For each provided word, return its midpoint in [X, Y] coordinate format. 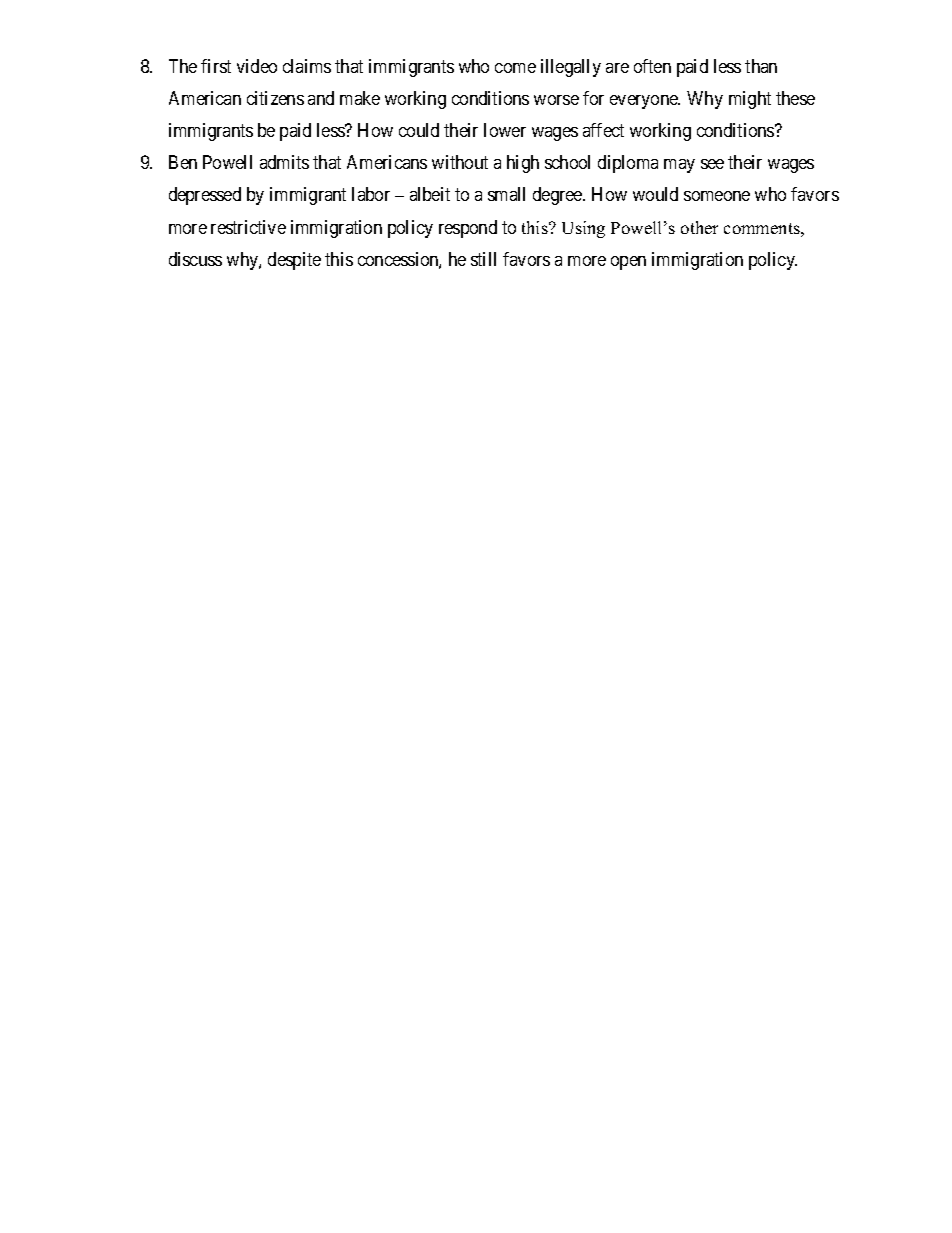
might [750, 100]
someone [717, 196]
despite [294, 261]
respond [468, 229]
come [515, 68]
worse [556, 100]
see [712, 164]
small [506, 194]
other [699, 227]
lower [505, 130]
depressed [205, 196]
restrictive [248, 227]
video [257, 66]
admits [284, 162]
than [761, 66]
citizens [275, 98]
